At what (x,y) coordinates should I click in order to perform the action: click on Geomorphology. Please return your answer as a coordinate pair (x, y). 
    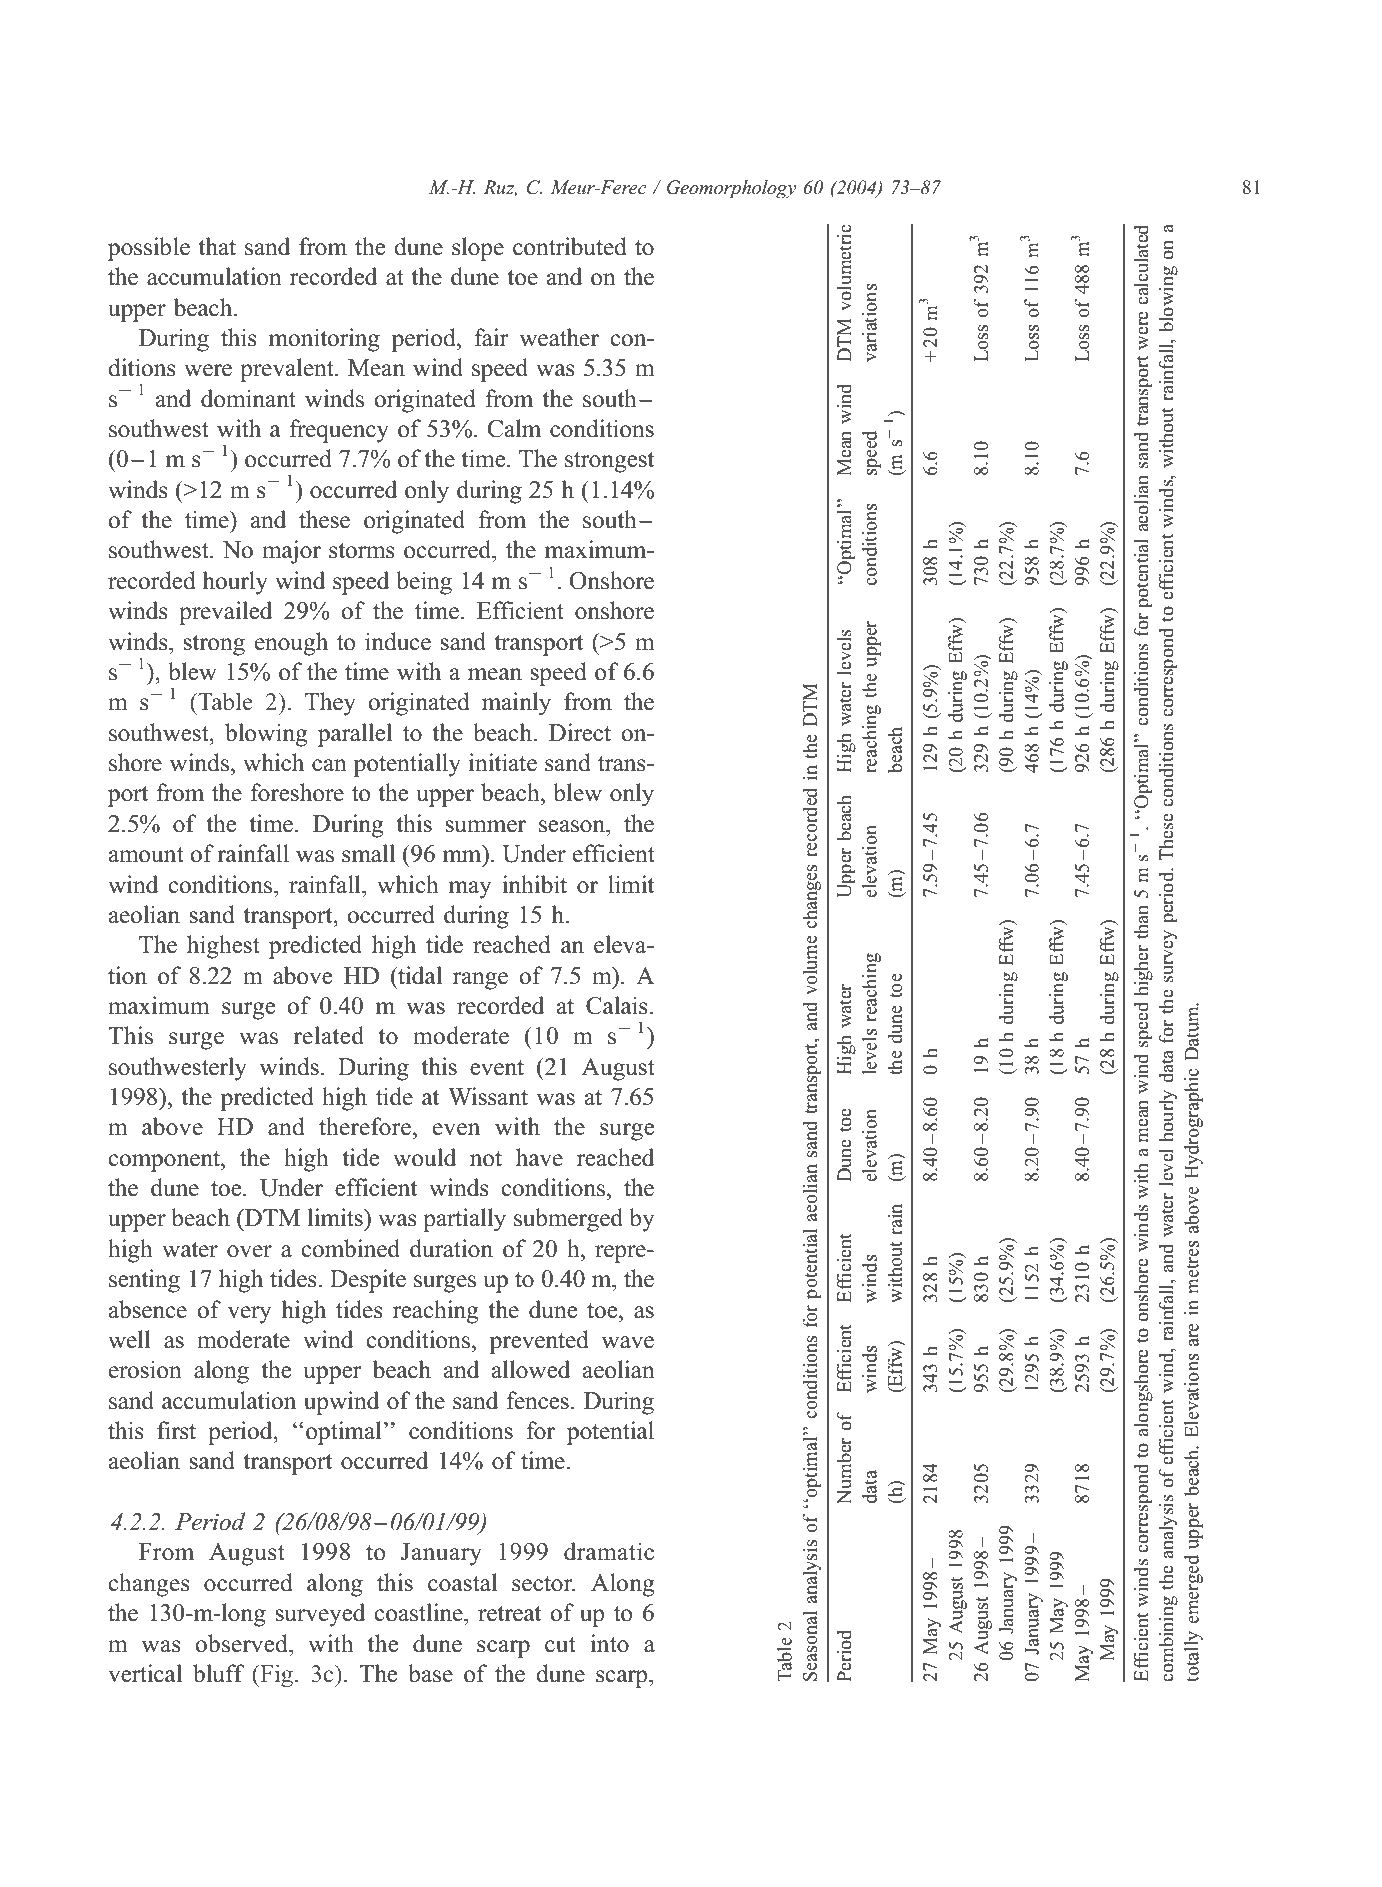
    Looking at the image, I should click on (732, 189).
